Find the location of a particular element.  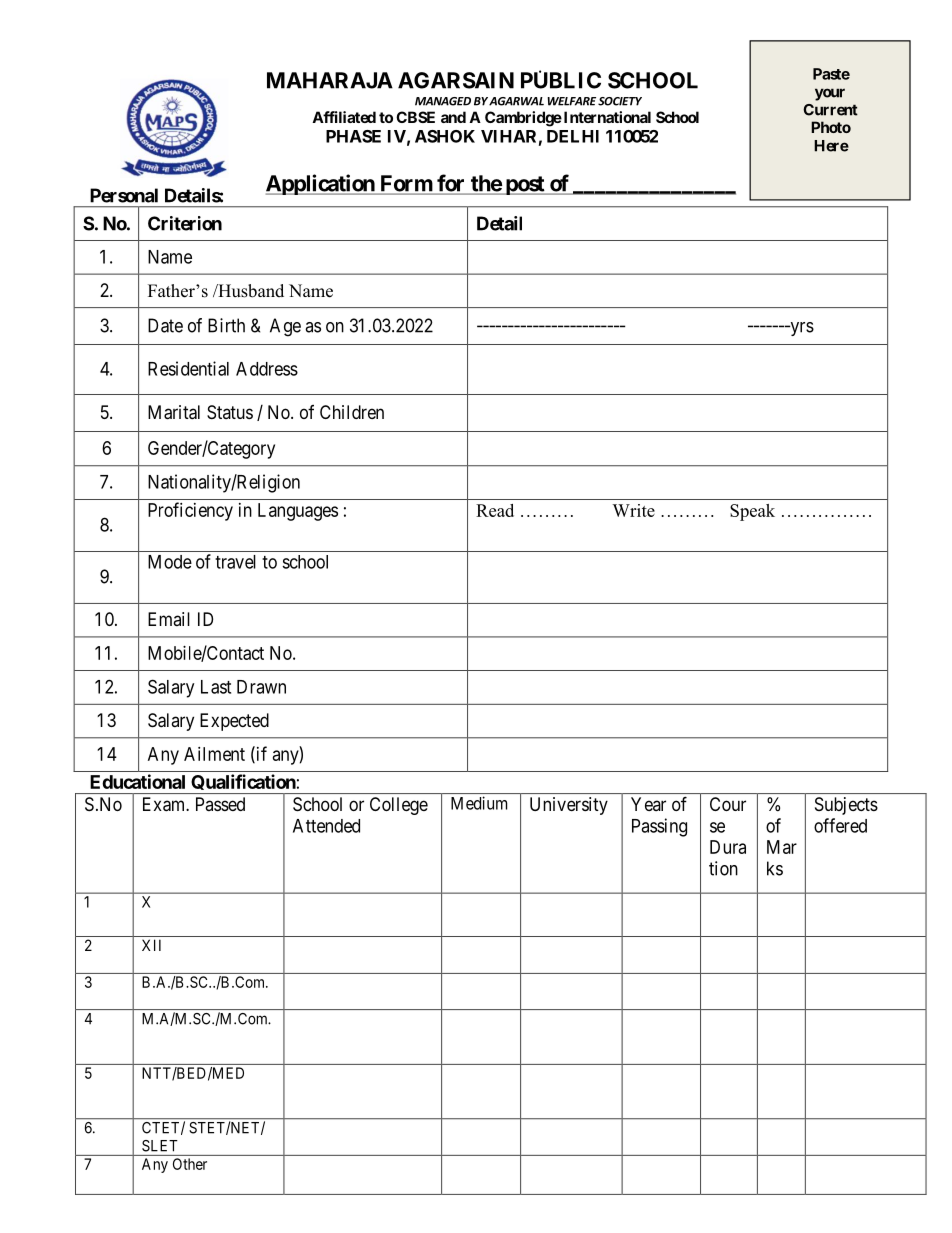

Read is located at coordinates (495, 510).
